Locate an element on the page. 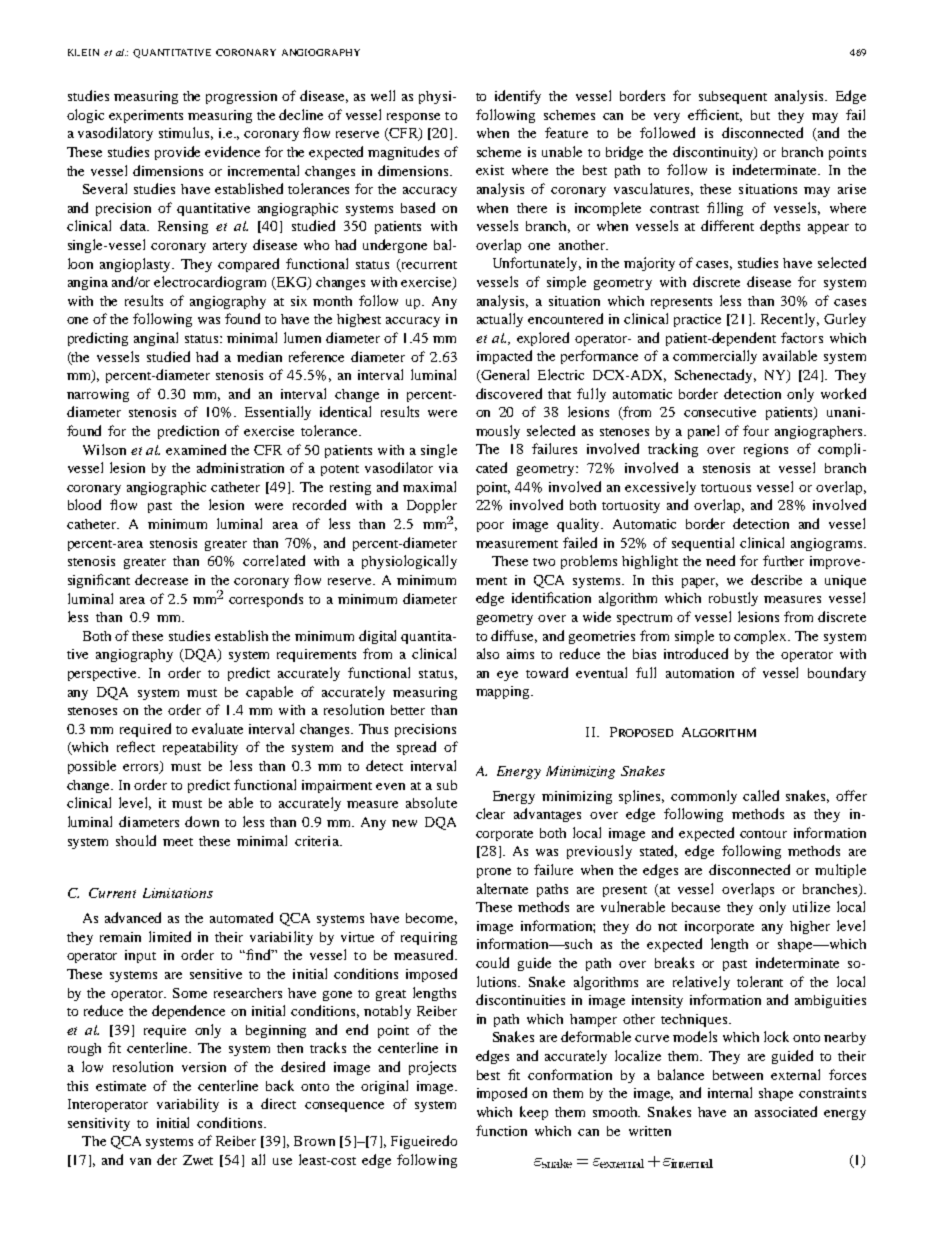  factors is located at coordinates (802, 337).
